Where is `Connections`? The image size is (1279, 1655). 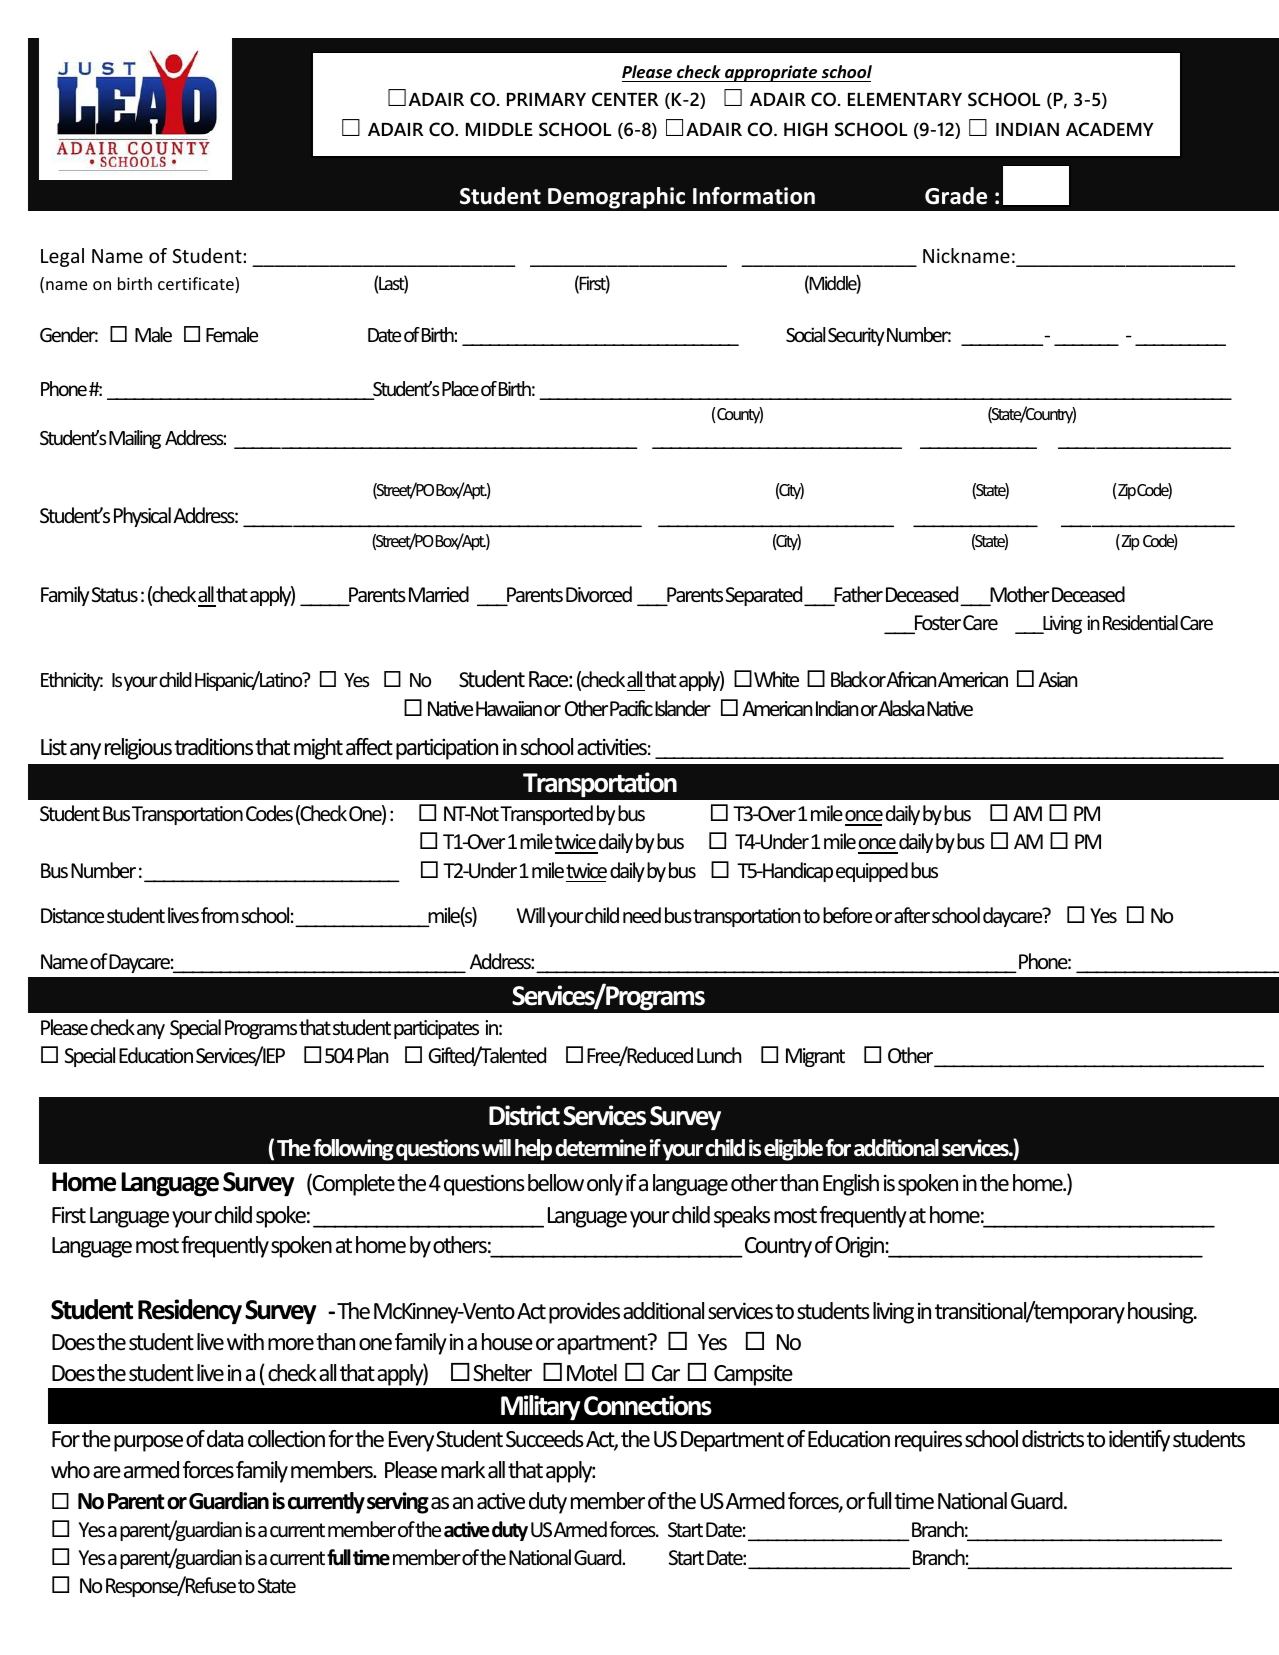
Connections is located at coordinates (648, 1405).
